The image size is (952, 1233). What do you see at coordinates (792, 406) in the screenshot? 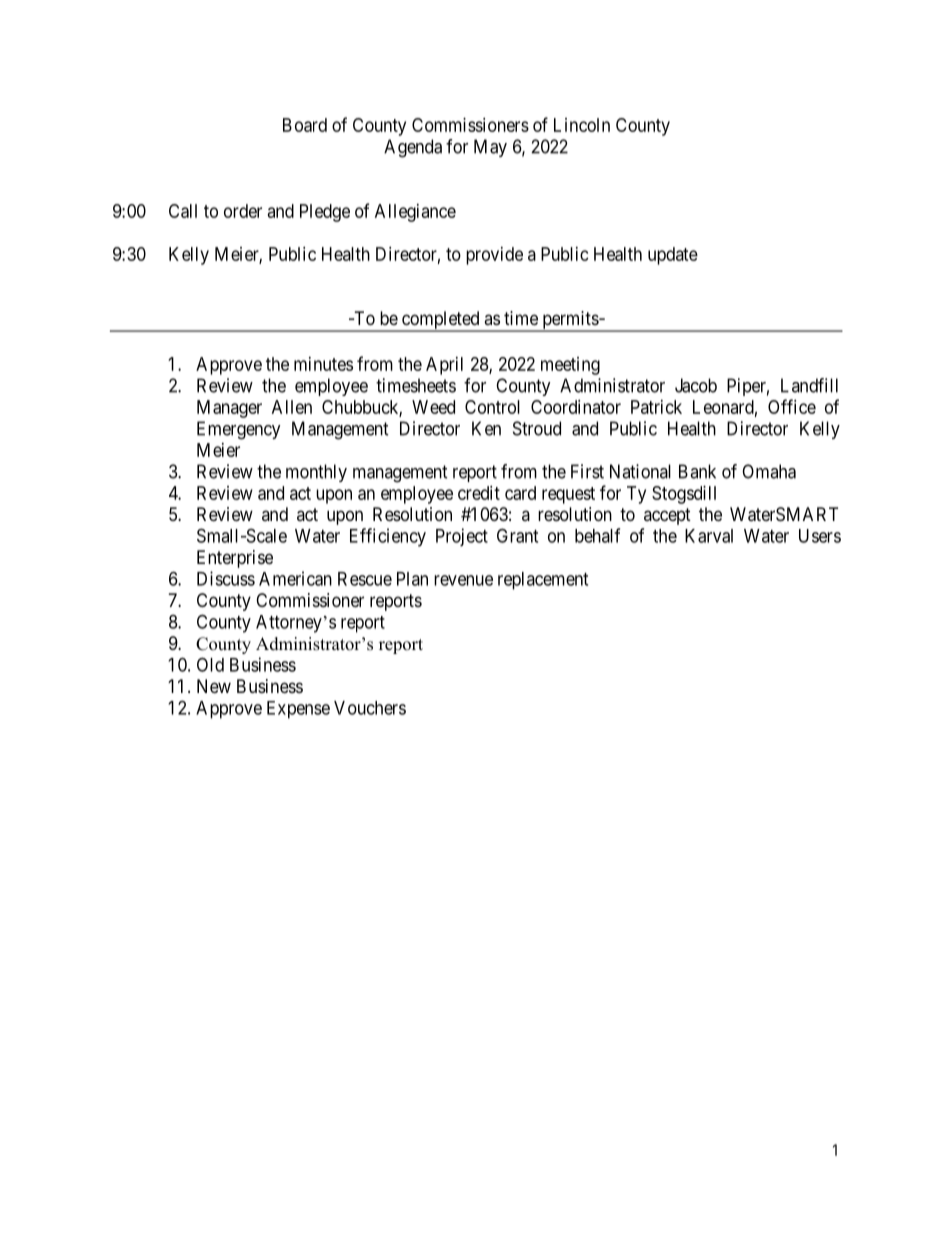
I see `Office` at bounding box center [792, 406].
